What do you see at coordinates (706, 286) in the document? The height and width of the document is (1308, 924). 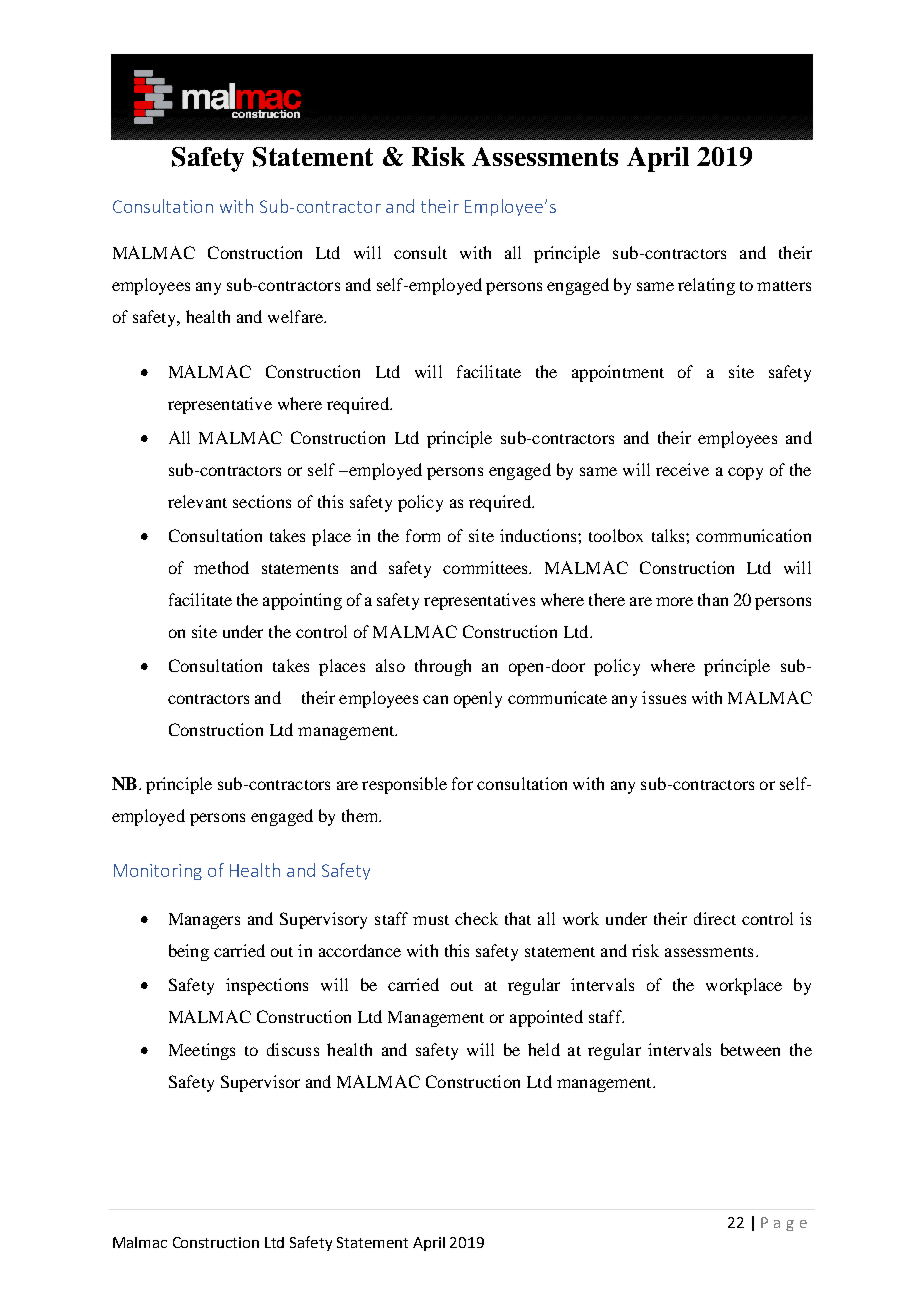 I see `relating` at bounding box center [706, 286].
